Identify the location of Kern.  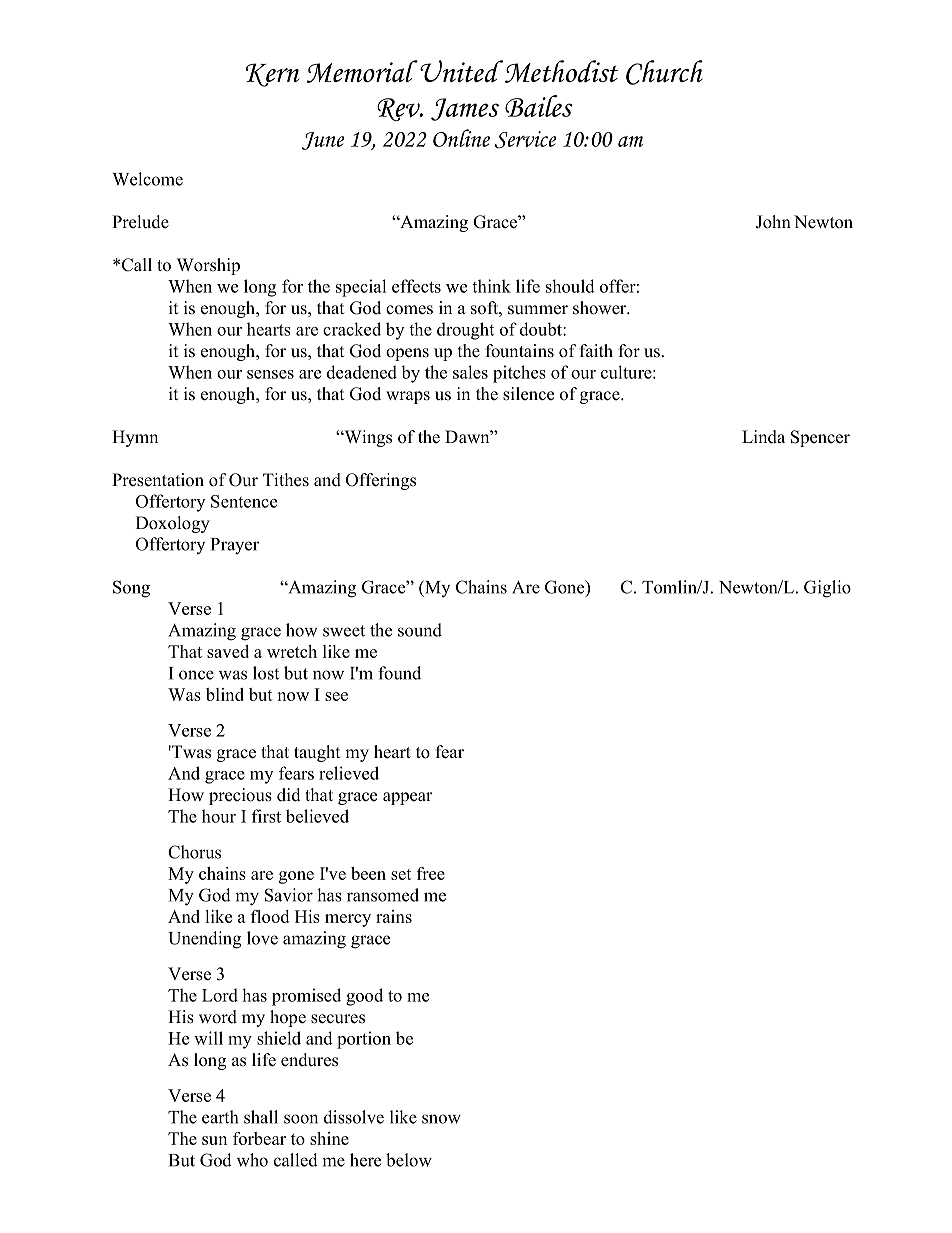
(273, 75).
